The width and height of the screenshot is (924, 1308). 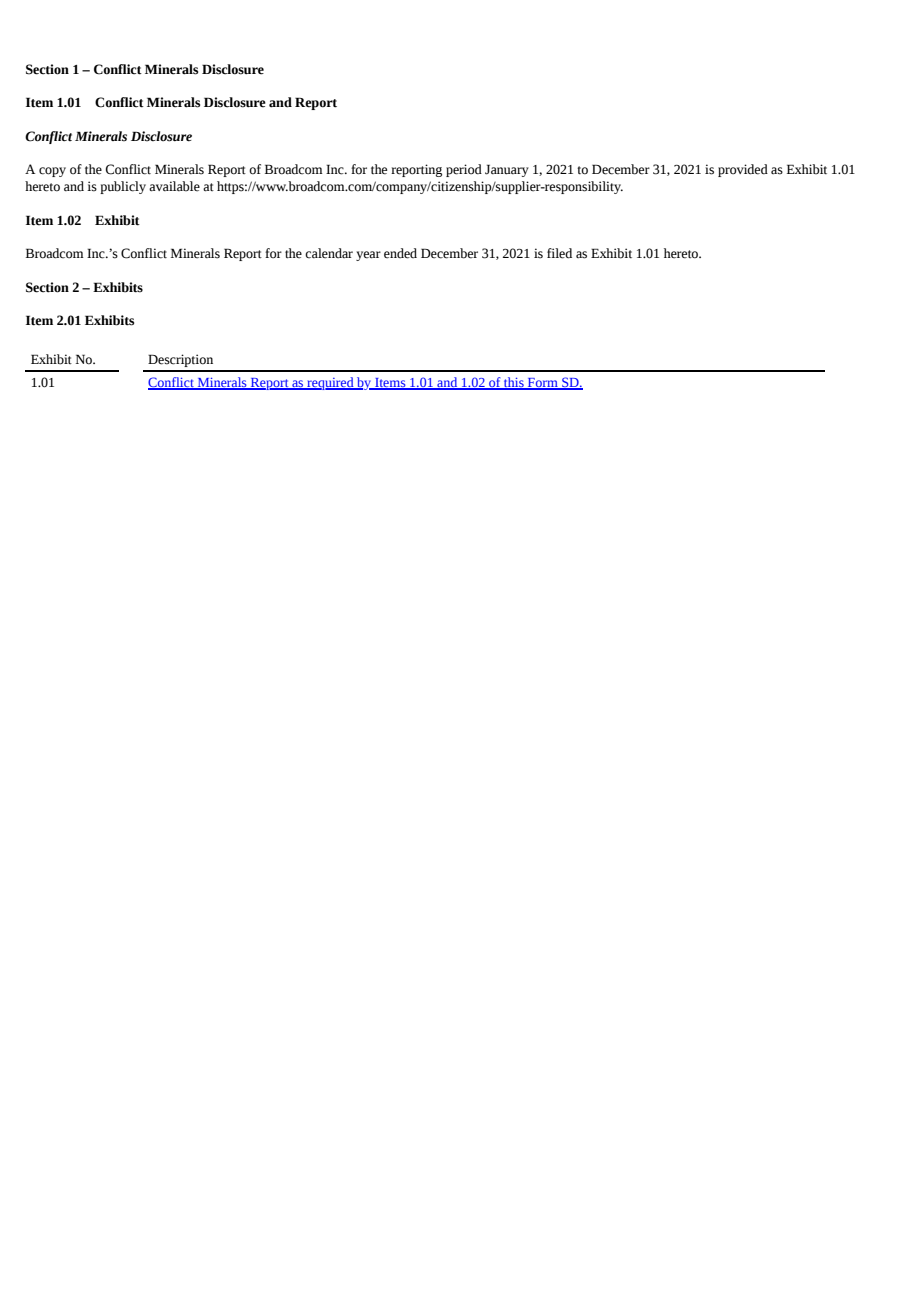 What do you see at coordinates (52, 172) in the screenshot?
I see `copy` at bounding box center [52, 172].
